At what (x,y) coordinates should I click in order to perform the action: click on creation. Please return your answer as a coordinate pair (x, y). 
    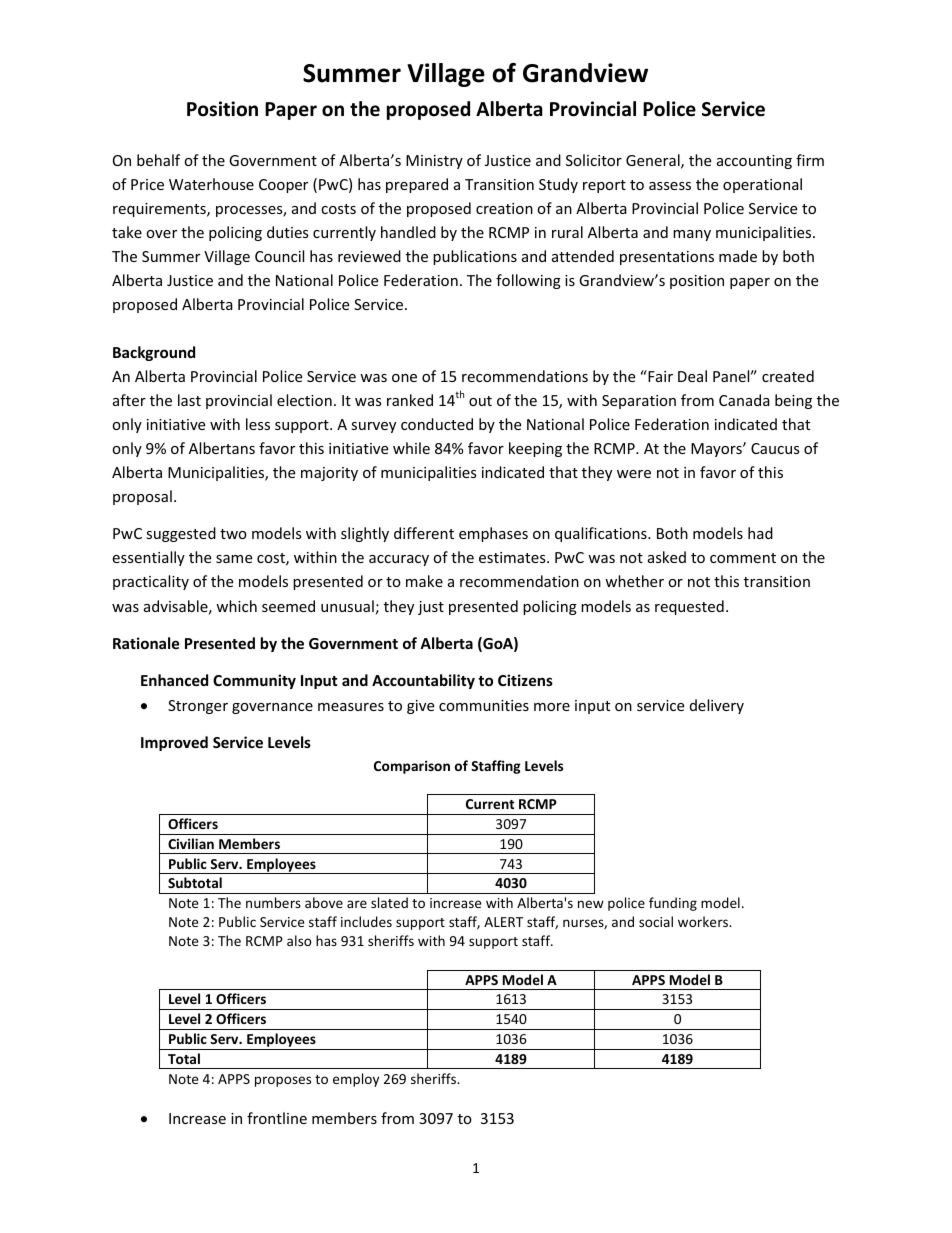
    Looking at the image, I should click on (504, 208).
